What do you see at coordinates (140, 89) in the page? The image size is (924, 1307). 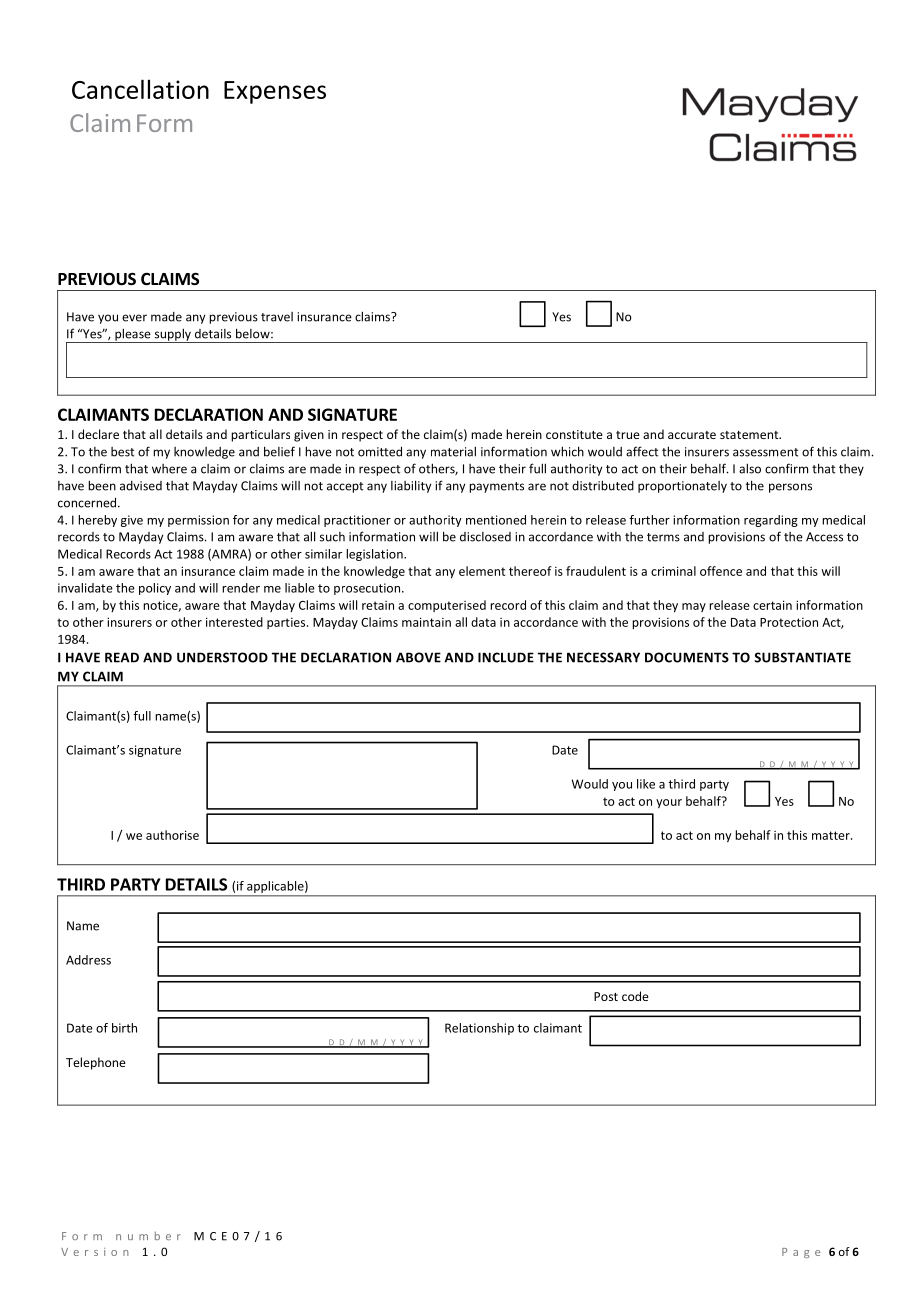 I see `Cancellation` at bounding box center [140, 89].
